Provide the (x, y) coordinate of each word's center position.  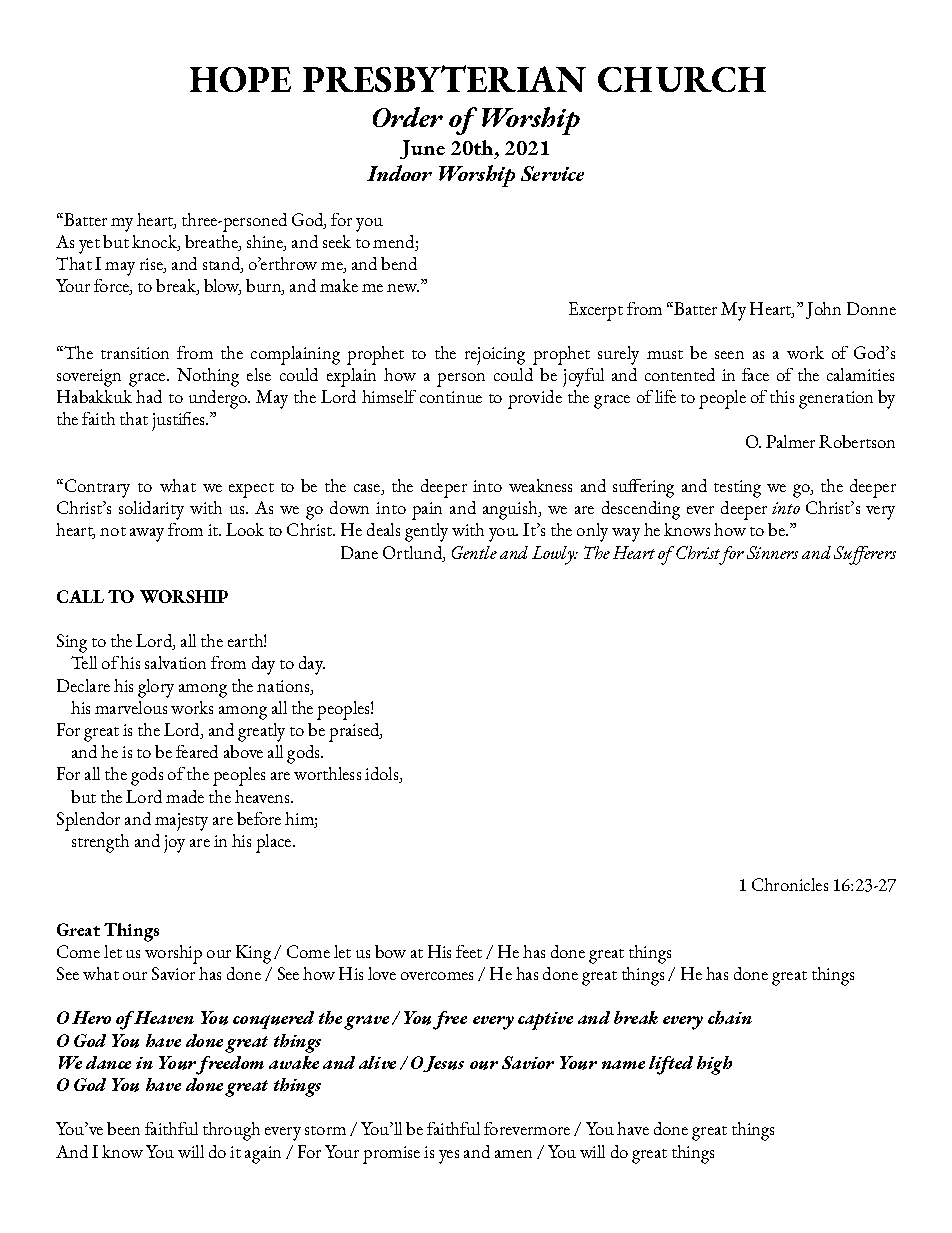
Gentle (474, 552)
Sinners (772, 552)
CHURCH (682, 79)
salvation (175, 662)
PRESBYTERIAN (444, 78)
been (123, 1128)
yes (449, 1157)
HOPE (240, 79)
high (714, 1065)
